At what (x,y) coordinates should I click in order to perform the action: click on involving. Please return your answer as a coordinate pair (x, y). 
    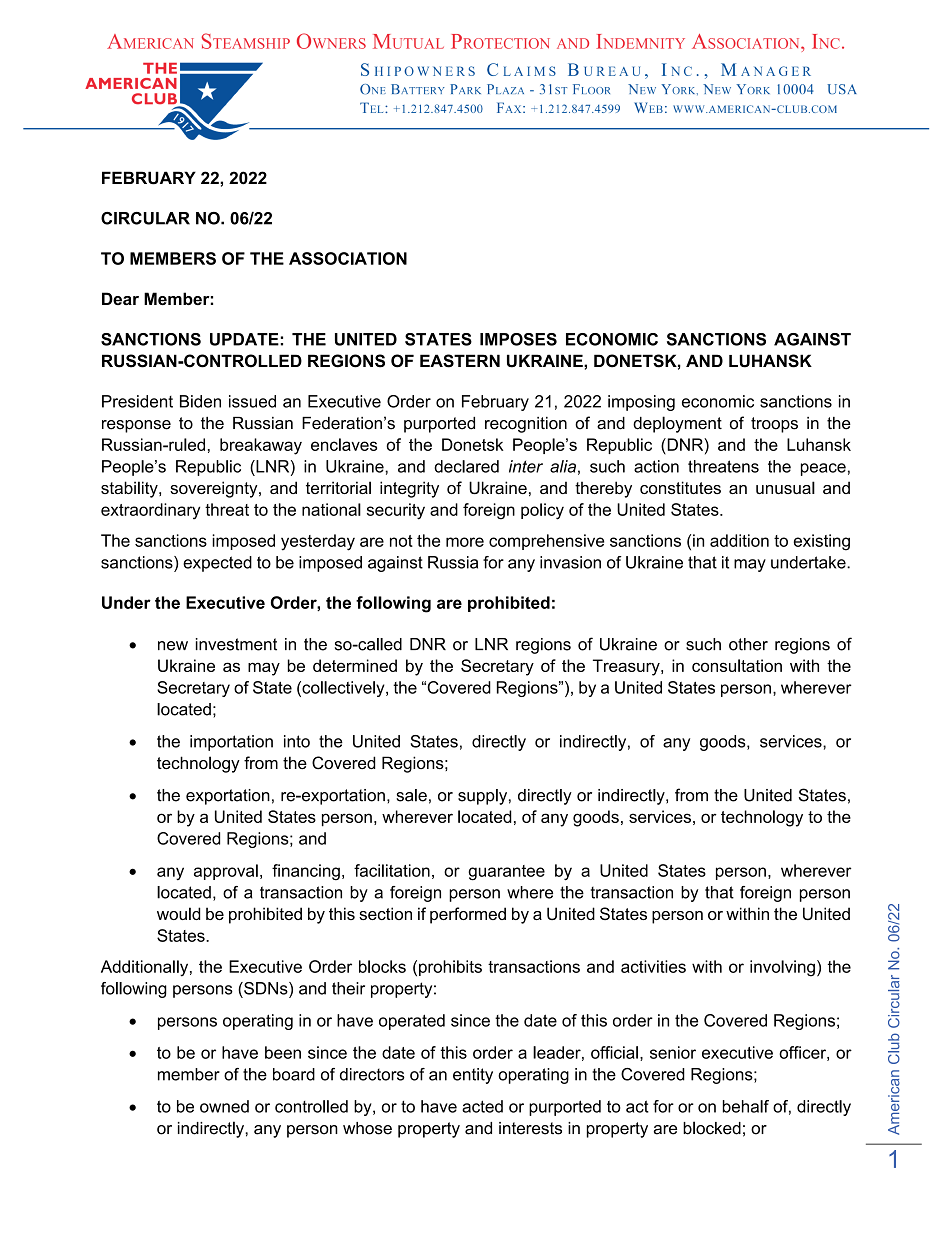
    Looking at the image, I should click on (782, 968).
